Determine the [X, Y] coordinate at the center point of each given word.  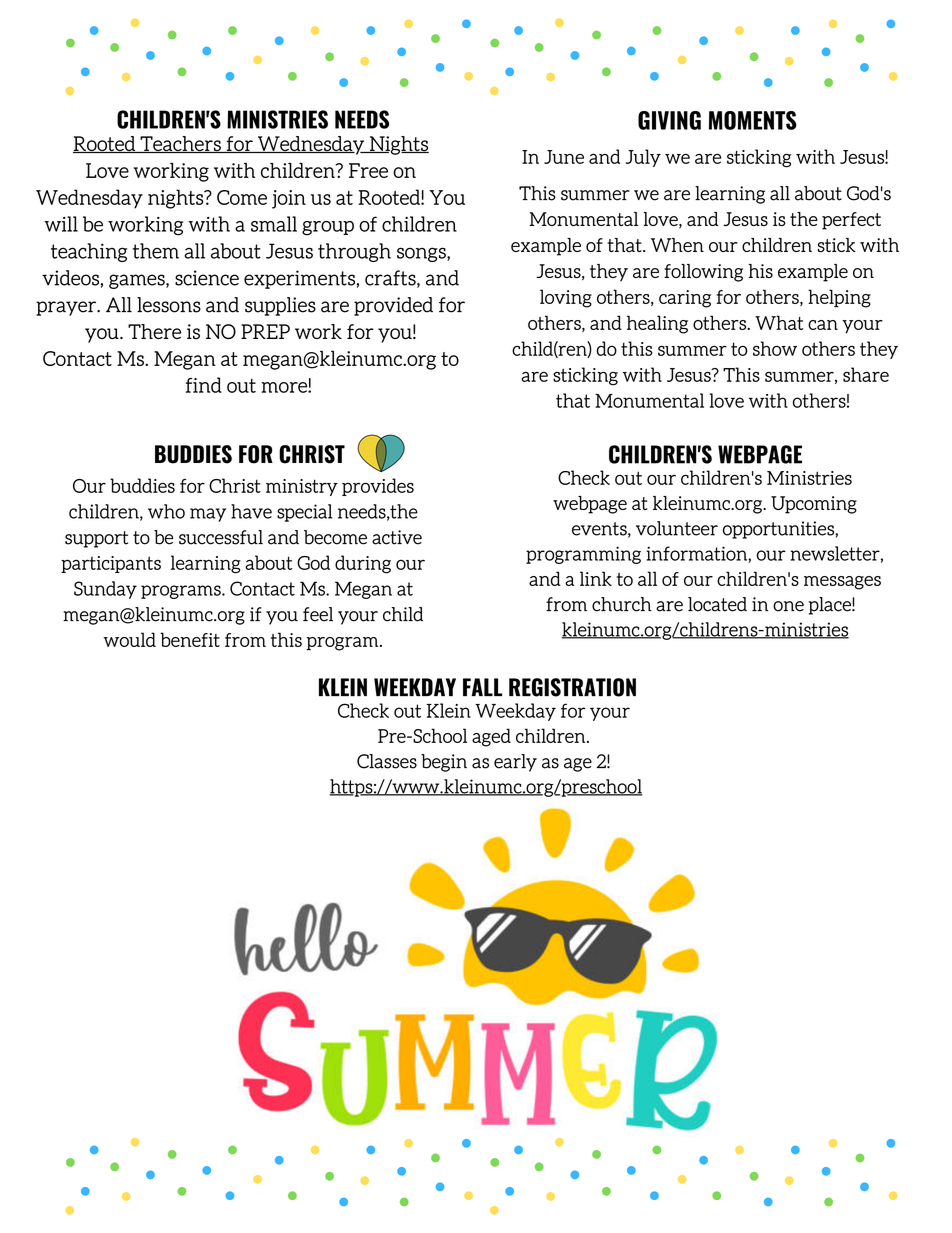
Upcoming [814, 505]
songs [422, 254]
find [204, 385]
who [166, 511]
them [155, 251]
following [703, 273]
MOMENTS [753, 120]
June [564, 157]
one [788, 606]
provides [378, 487]
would [129, 639]
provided [393, 306]
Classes [387, 761]
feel [318, 614]
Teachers [180, 144]
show [775, 348]
